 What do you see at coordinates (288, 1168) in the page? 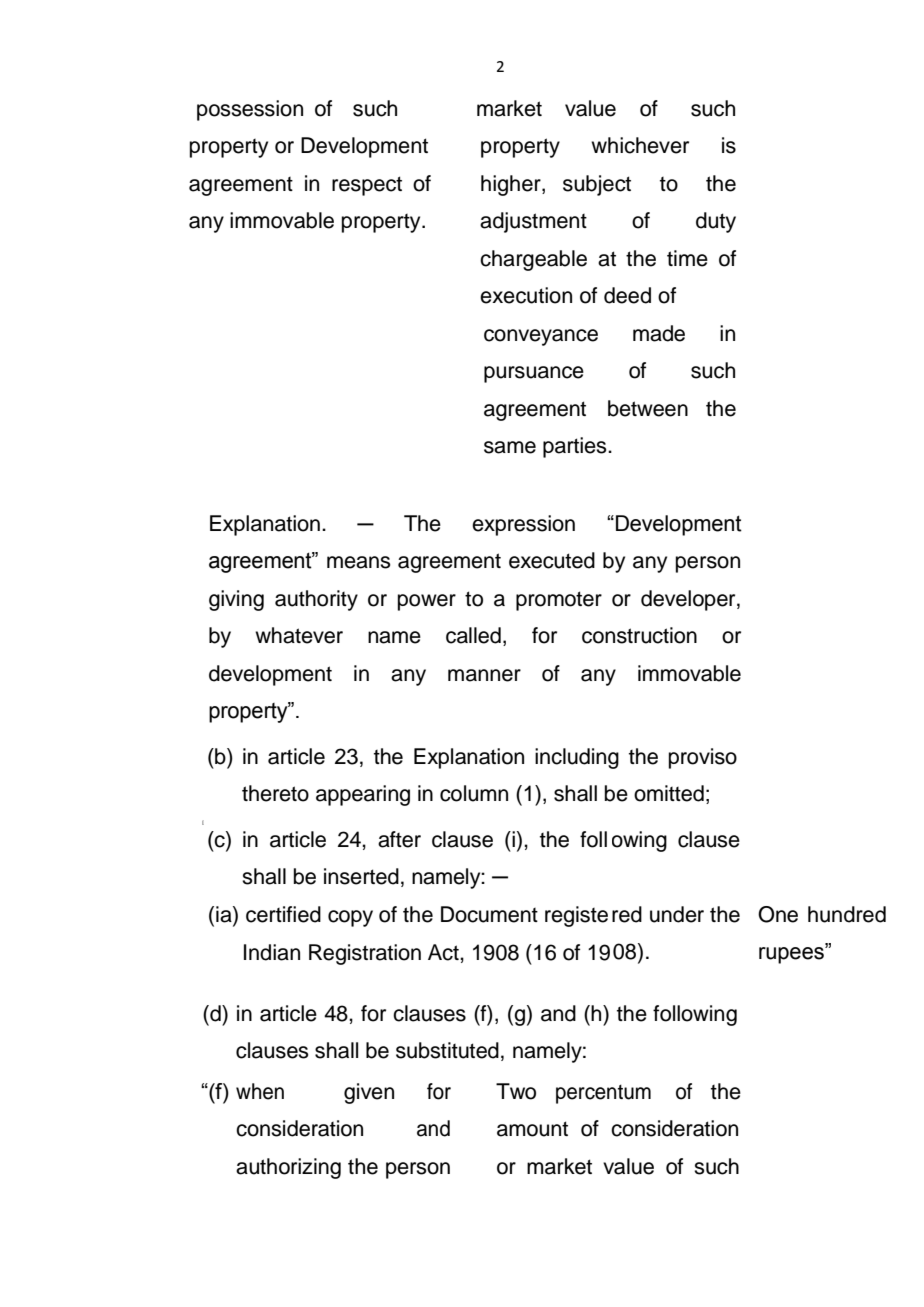
I see `authorizing` at bounding box center [288, 1168].
